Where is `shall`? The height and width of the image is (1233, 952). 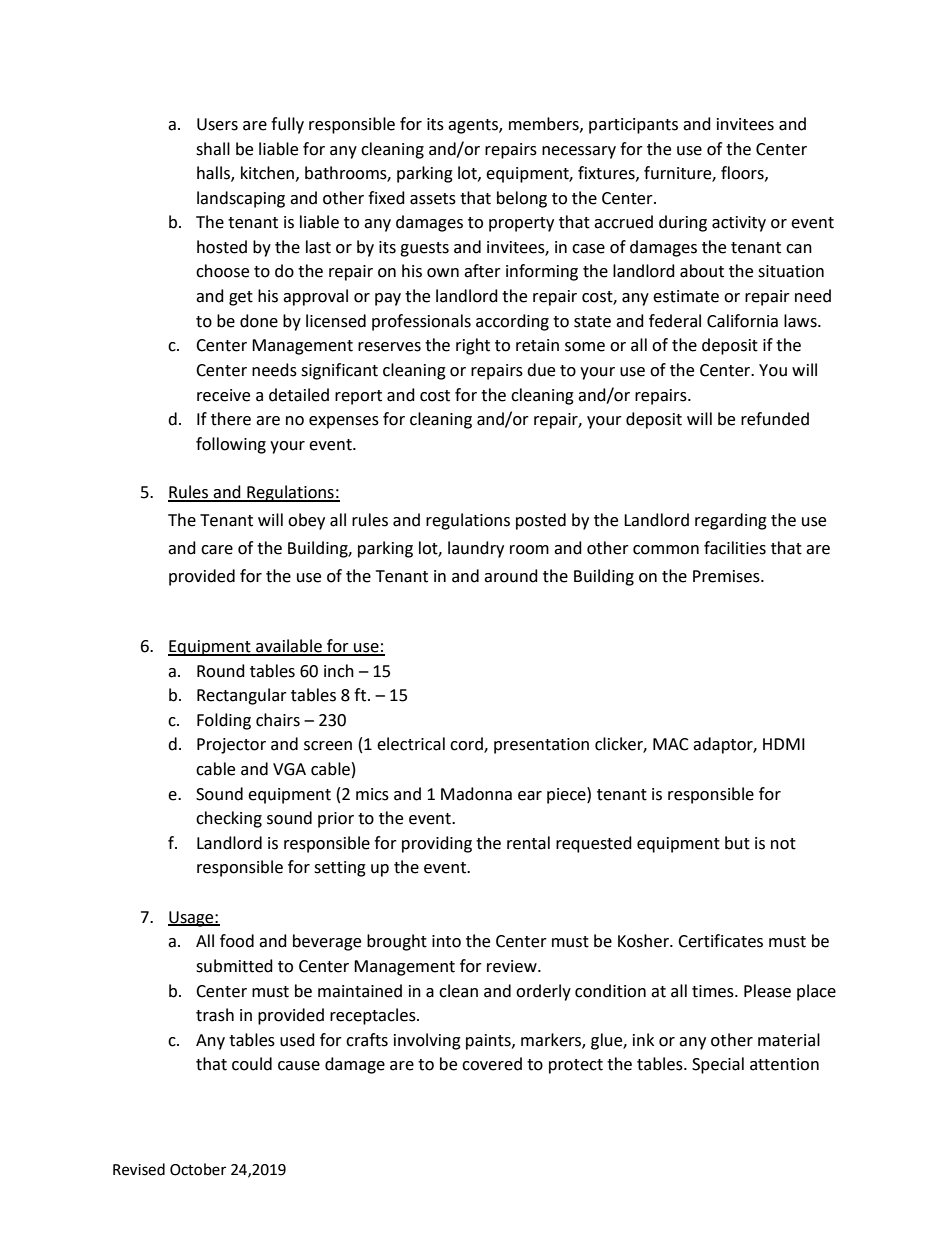 shall is located at coordinates (213, 149).
